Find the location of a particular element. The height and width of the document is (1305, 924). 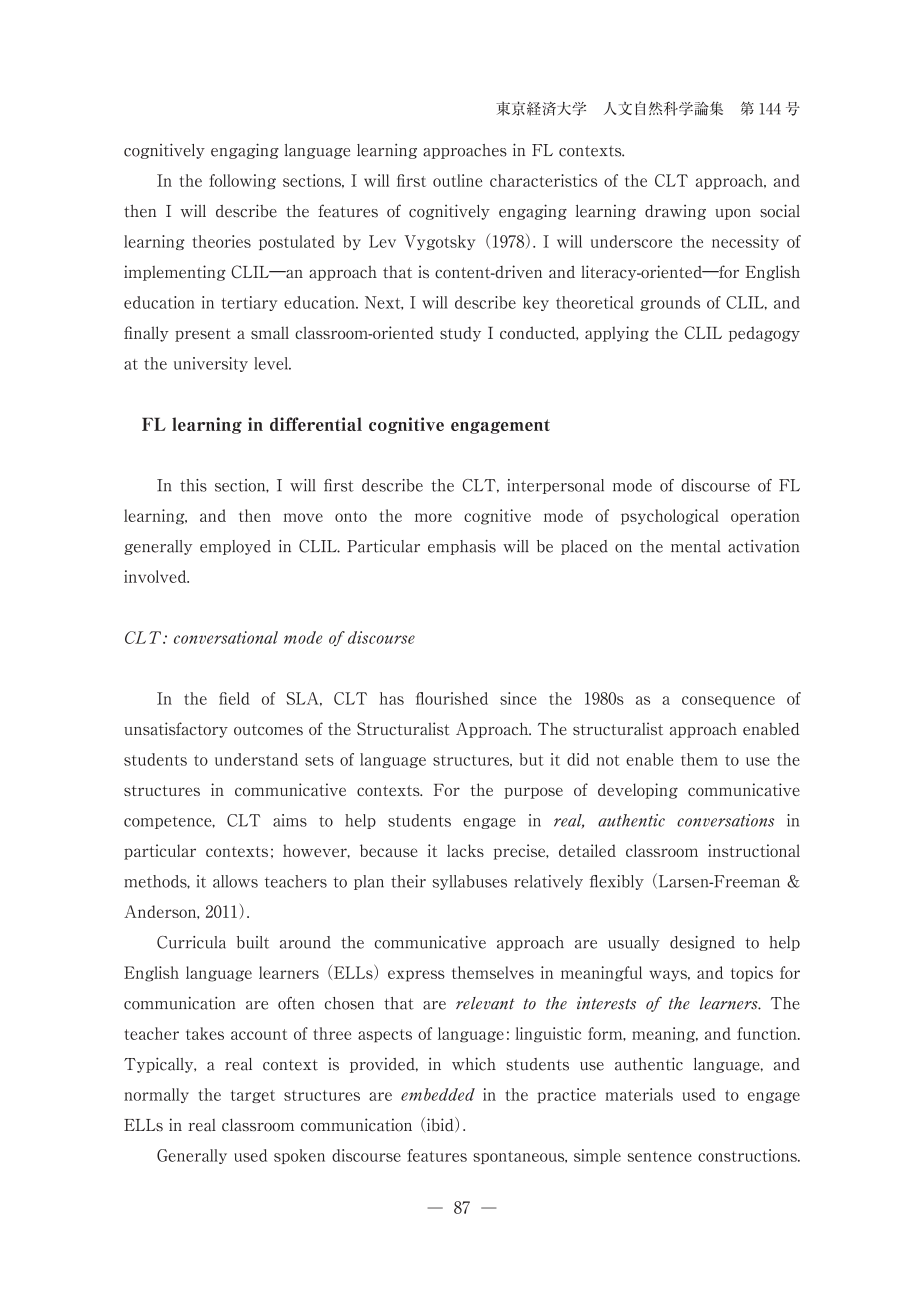

conversational is located at coordinates (226, 637).
